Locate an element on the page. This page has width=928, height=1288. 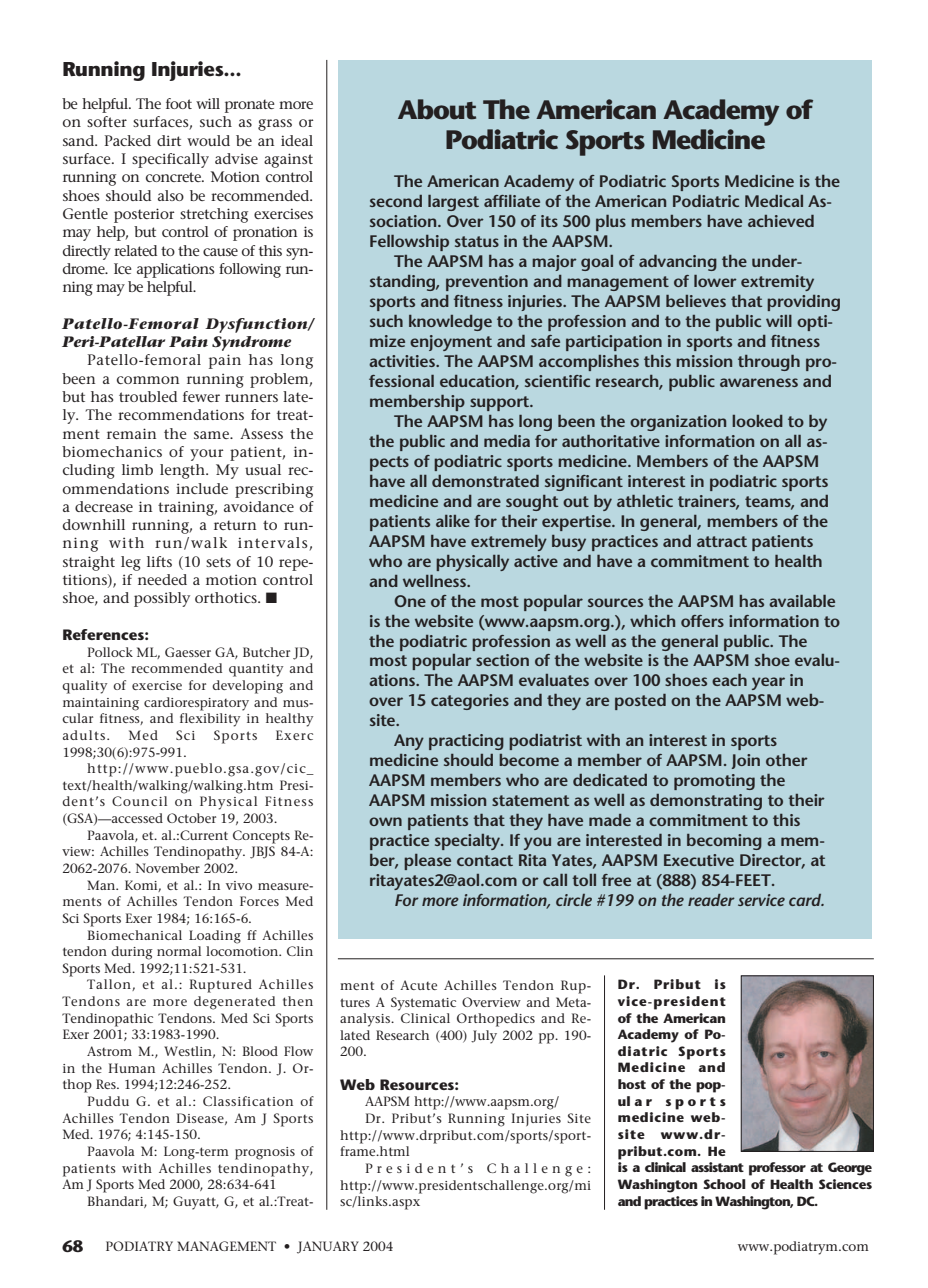
categories is located at coordinates (470, 702).
